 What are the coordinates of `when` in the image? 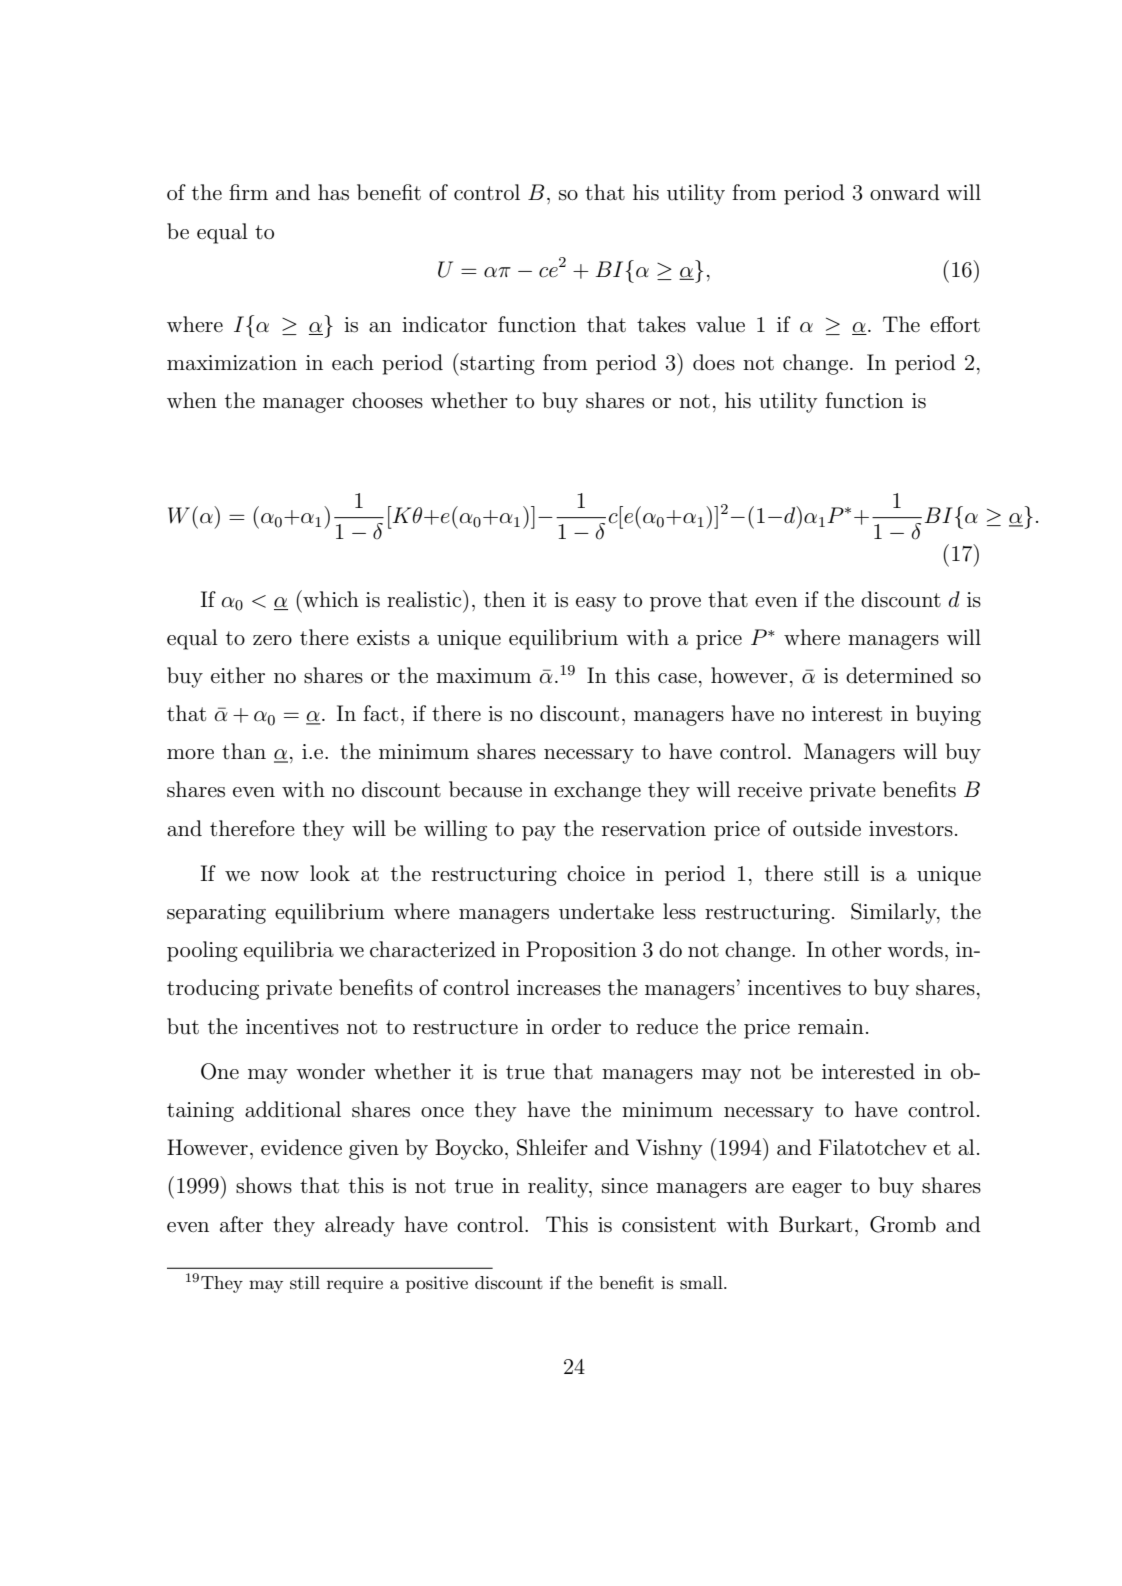 It's located at (192, 400).
